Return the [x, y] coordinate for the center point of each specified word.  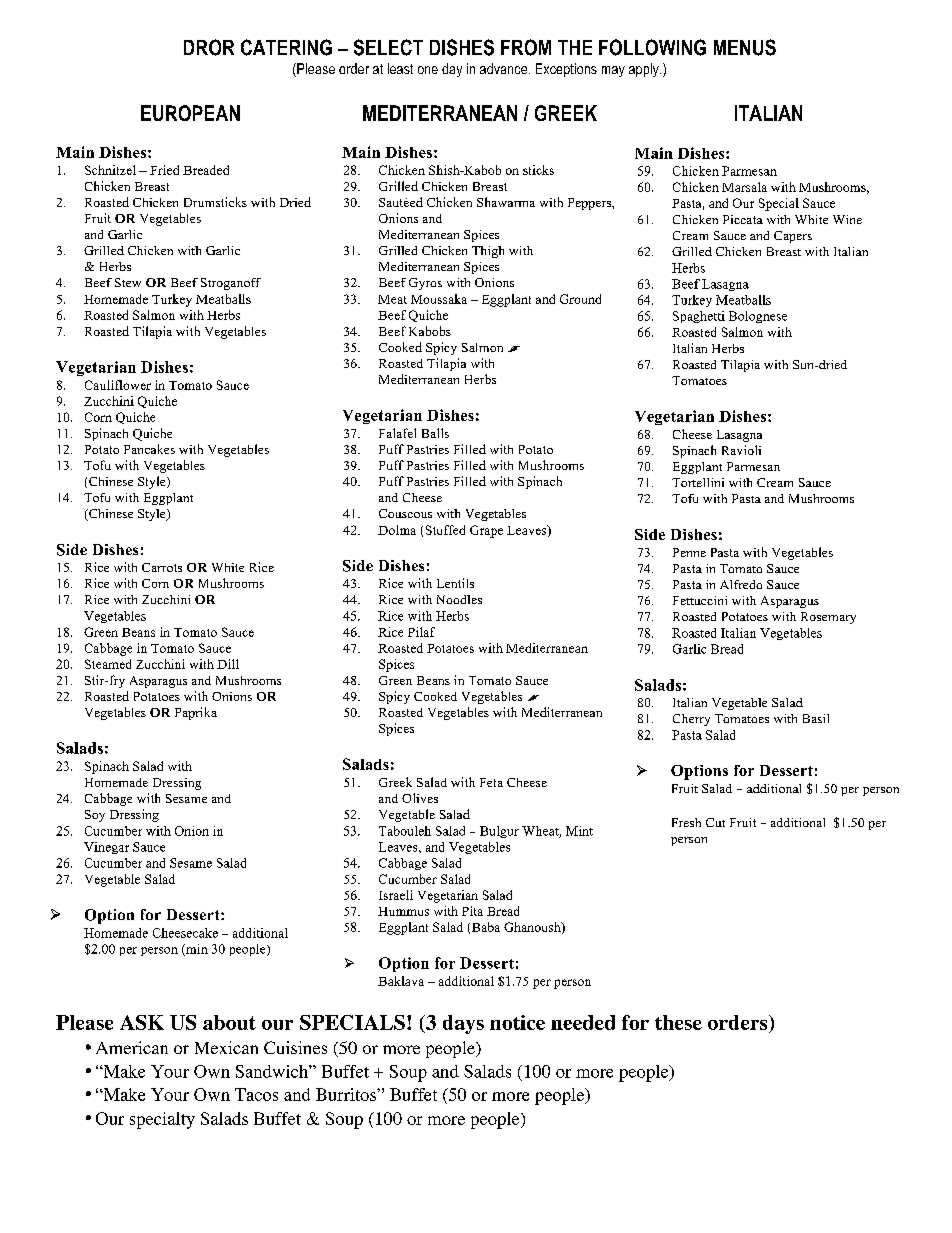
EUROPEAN [190, 113]
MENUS [745, 47]
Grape [486, 531]
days [463, 1024]
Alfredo [741, 584]
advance [505, 68]
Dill [228, 664]
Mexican [226, 1047]
